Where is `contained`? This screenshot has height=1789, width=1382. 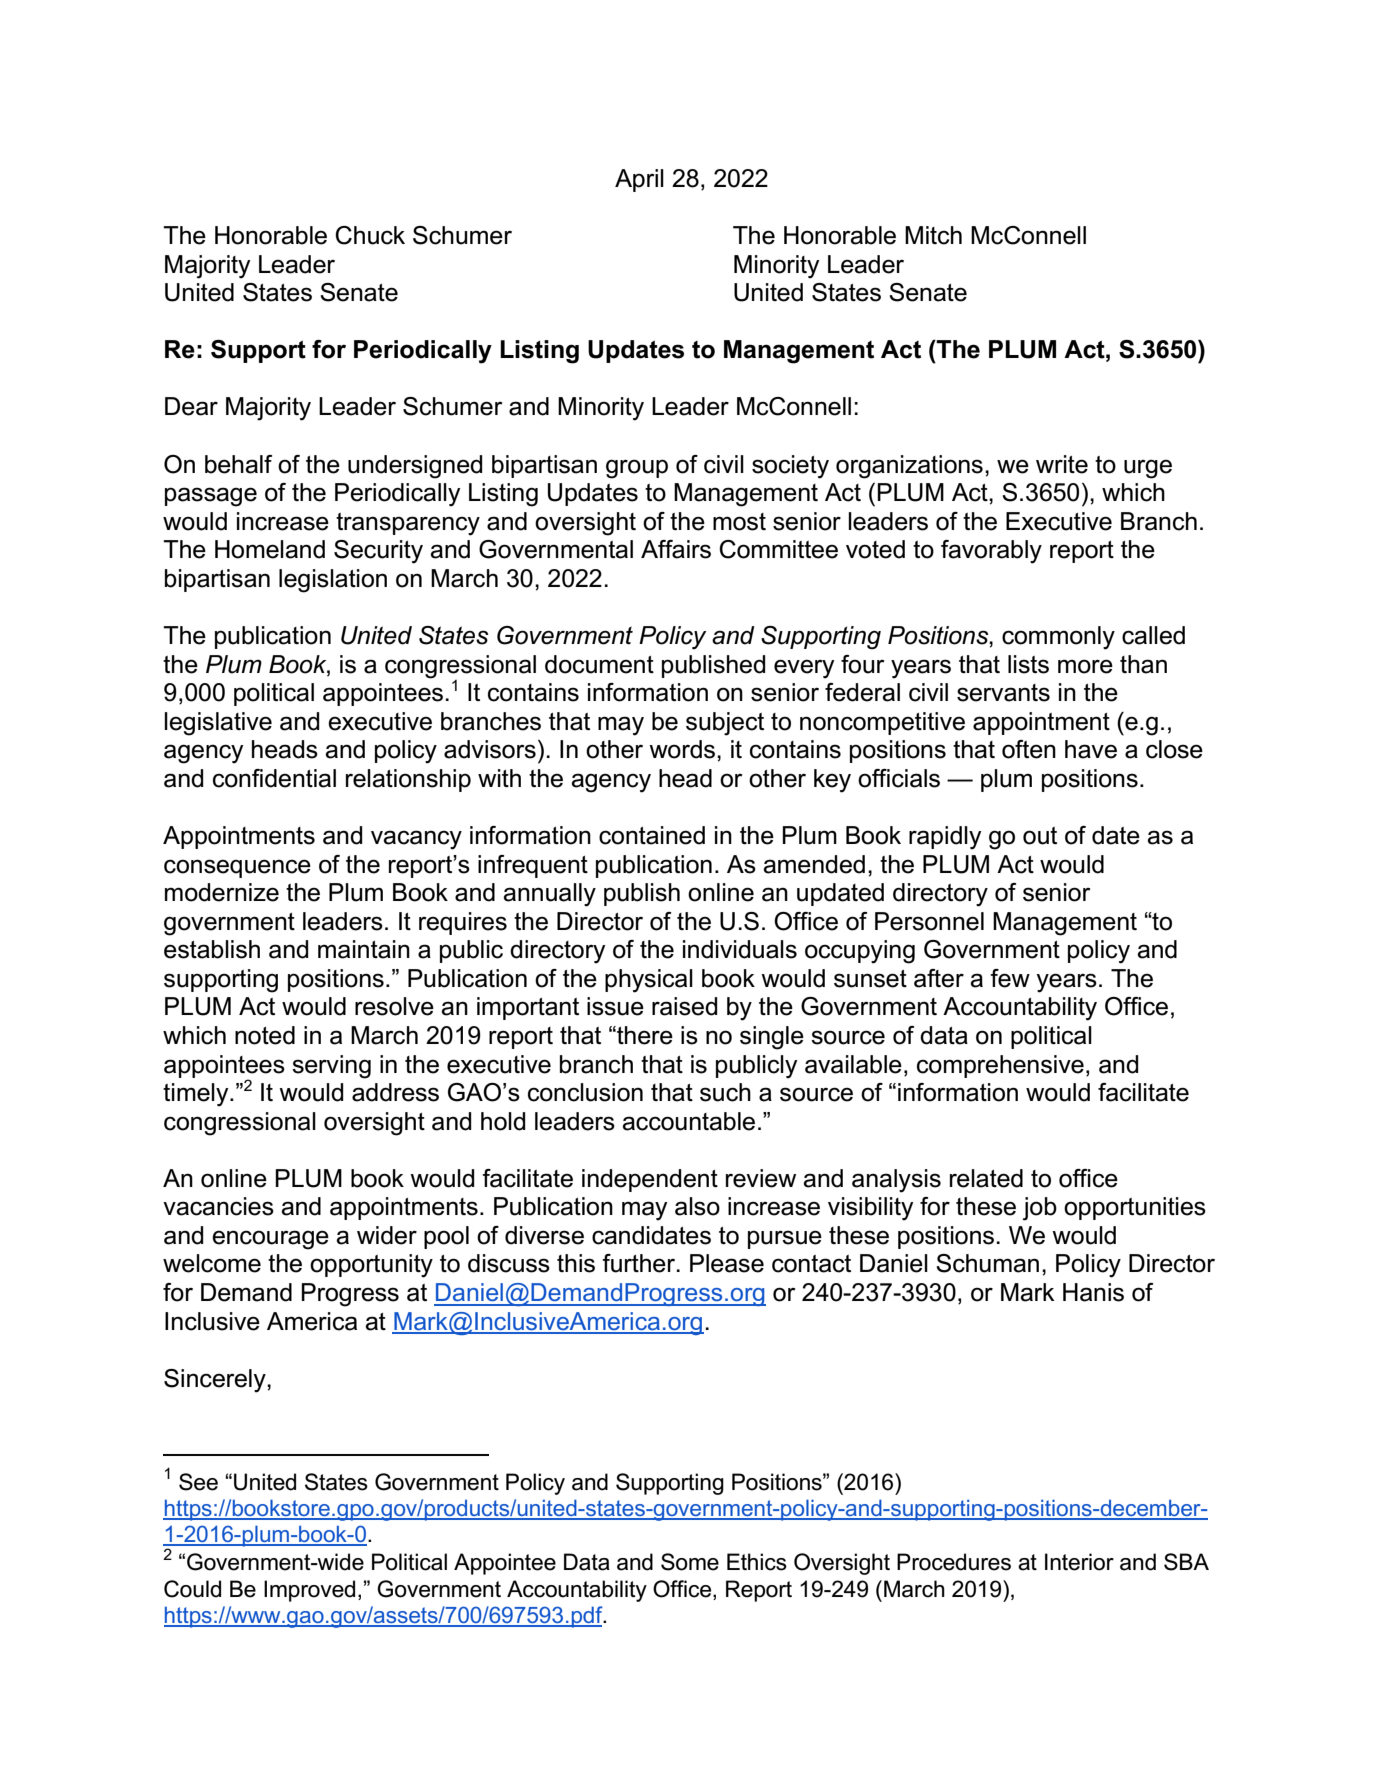 contained is located at coordinates (652, 835).
